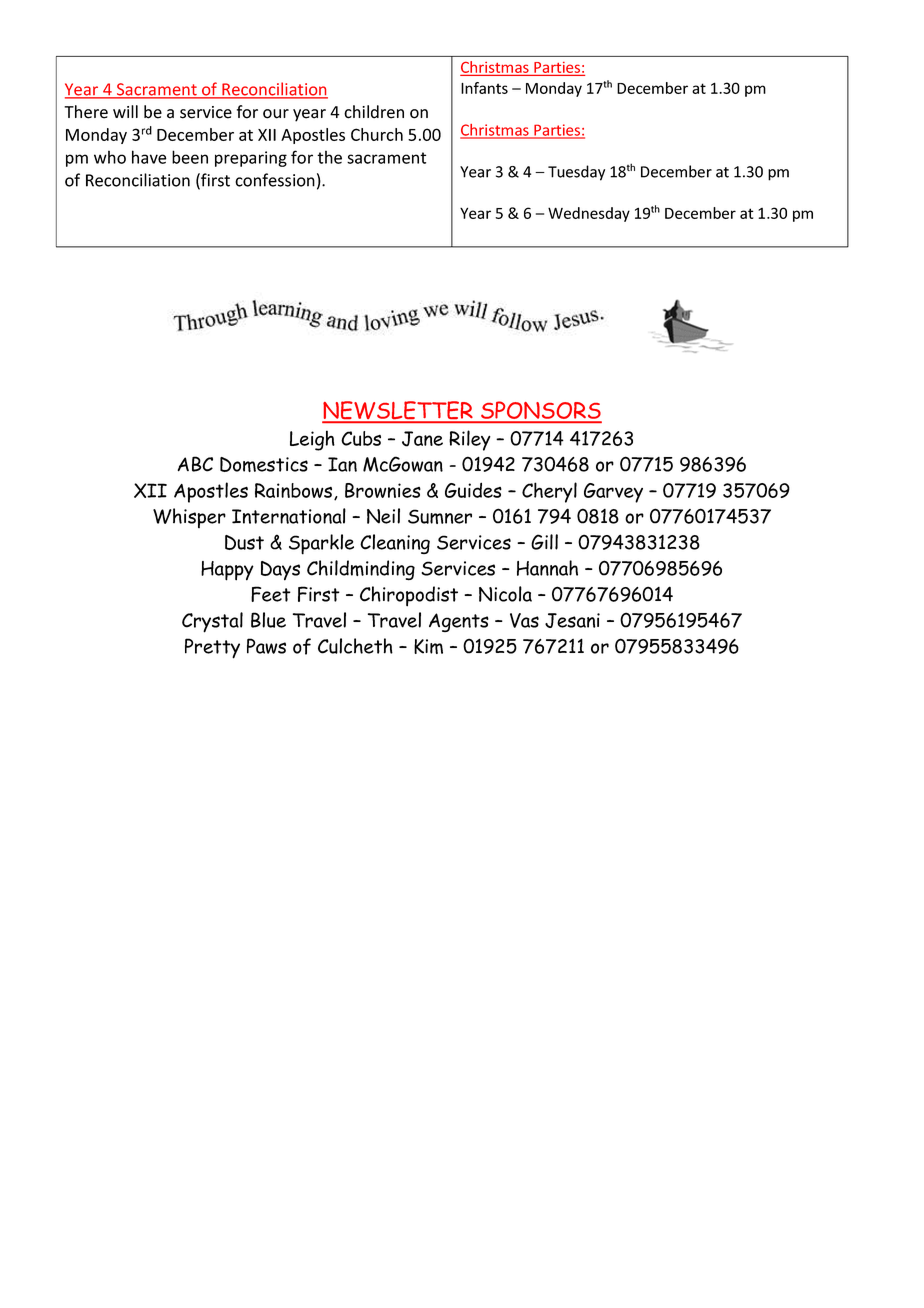 The image size is (924, 1308). Describe the element at coordinates (484, 88) in the screenshot. I see `Infants` at that location.
